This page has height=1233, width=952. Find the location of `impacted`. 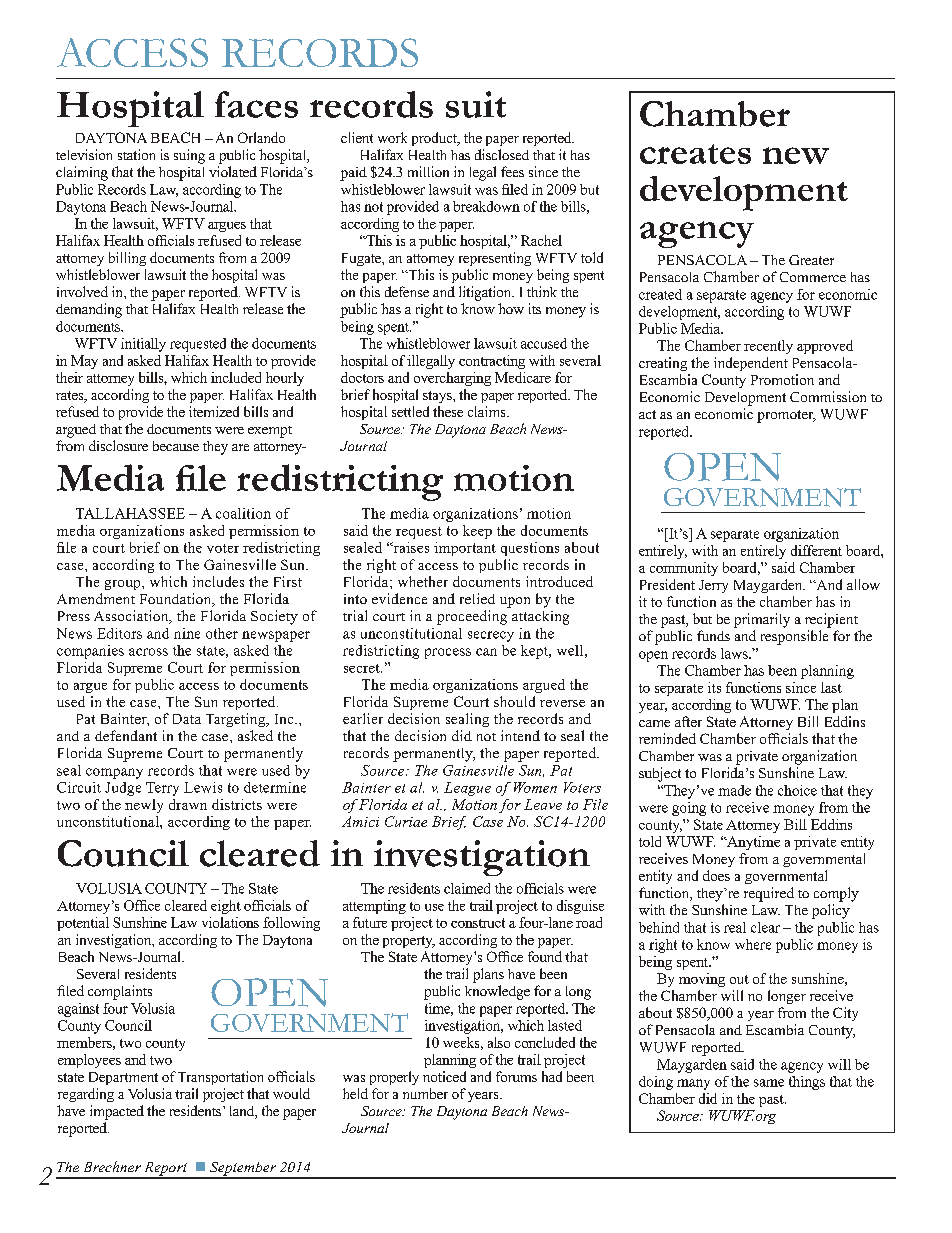

impacted is located at coordinates (117, 1112).
